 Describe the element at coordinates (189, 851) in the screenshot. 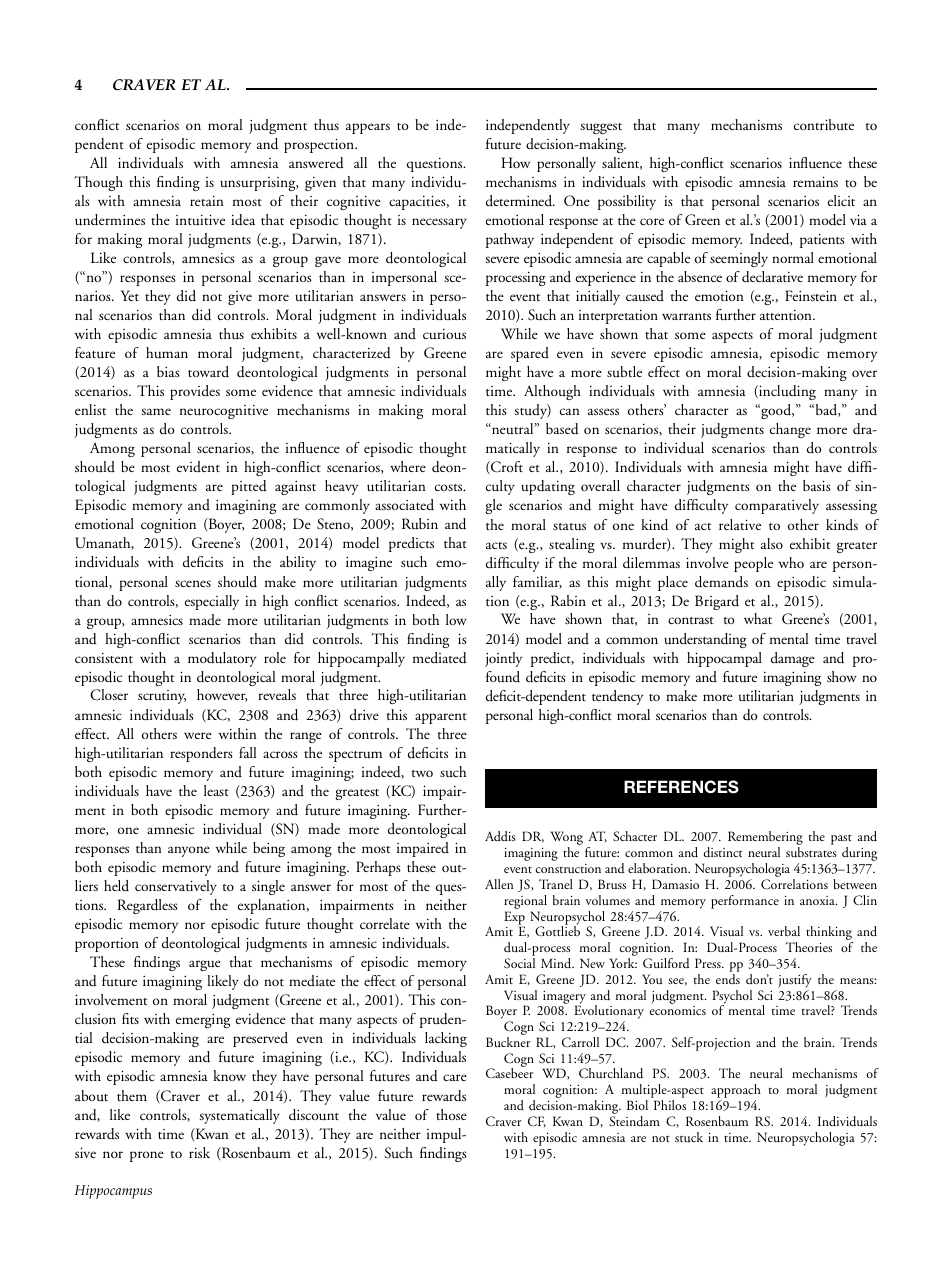

I see `anyone` at that location.
